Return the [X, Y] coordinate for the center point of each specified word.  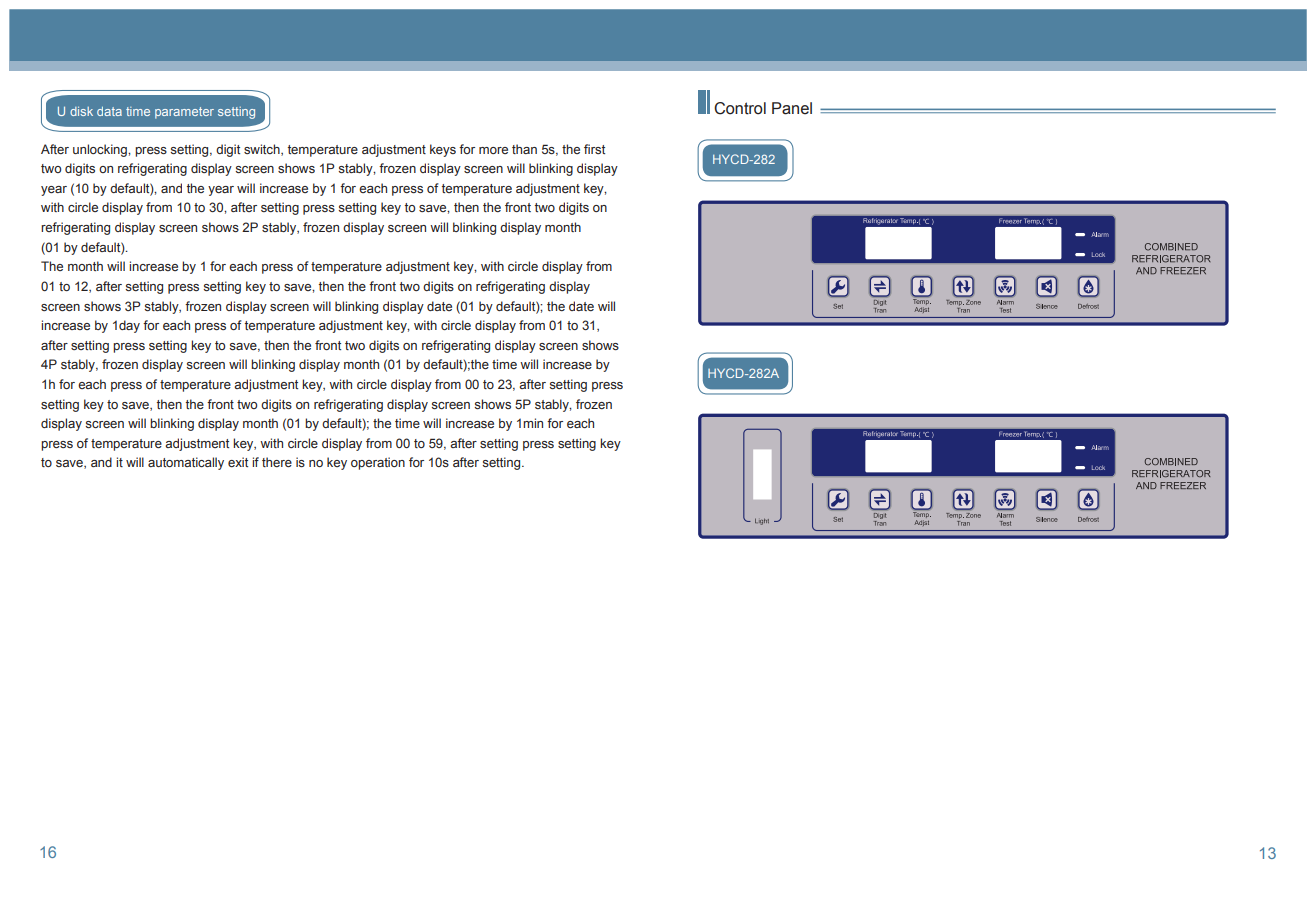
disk [81, 111]
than [524, 149]
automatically [186, 463]
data [109, 111]
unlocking [101, 150]
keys [443, 150]
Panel [792, 108]
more [493, 150]
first [594, 149]
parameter [184, 113]
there [277, 462]
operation [378, 463]
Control [740, 108]
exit [238, 462]
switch [263, 150]
